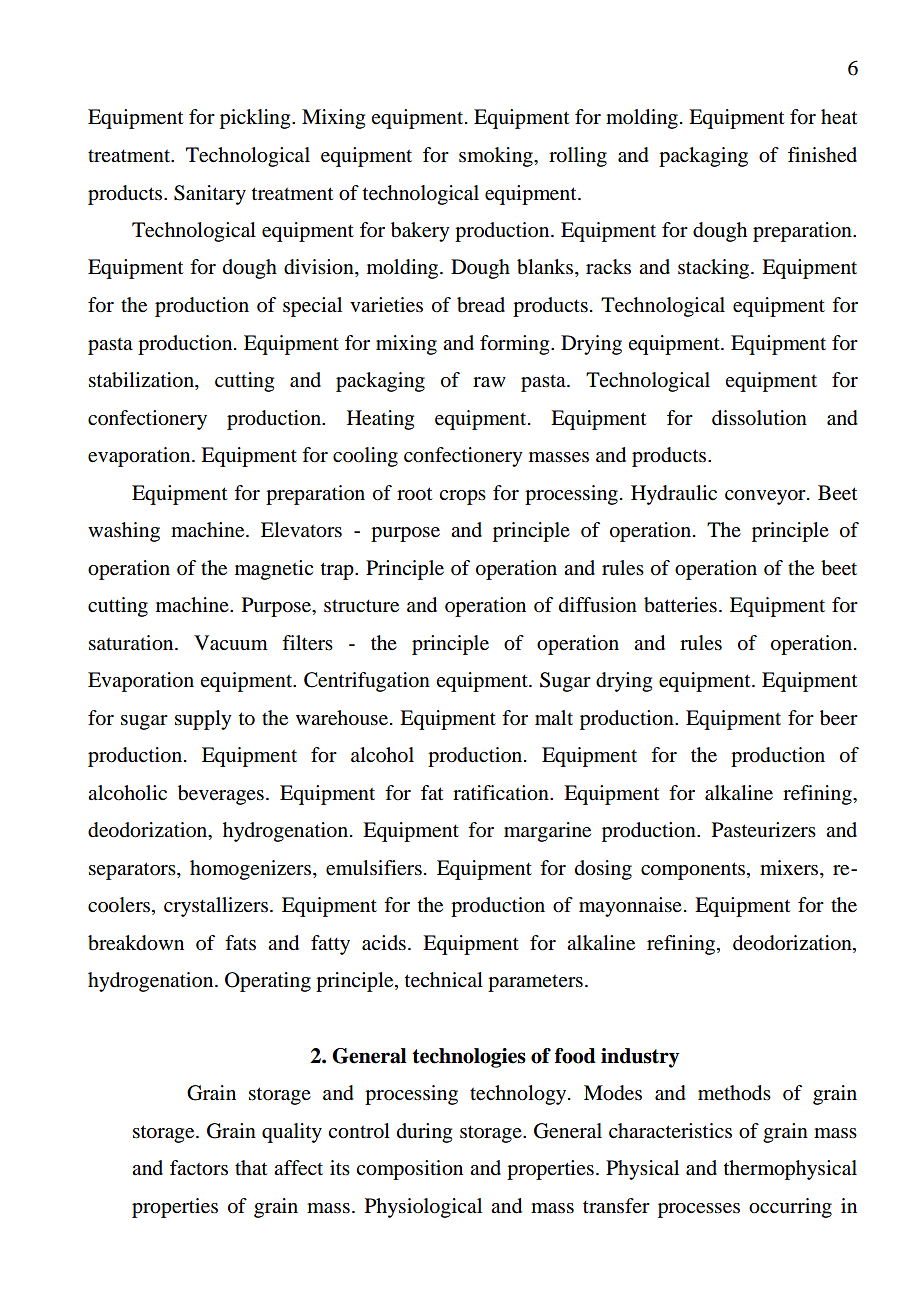  Describe the element at coordinates (231, 643) in the page. I see `Vacuum` at that location.
